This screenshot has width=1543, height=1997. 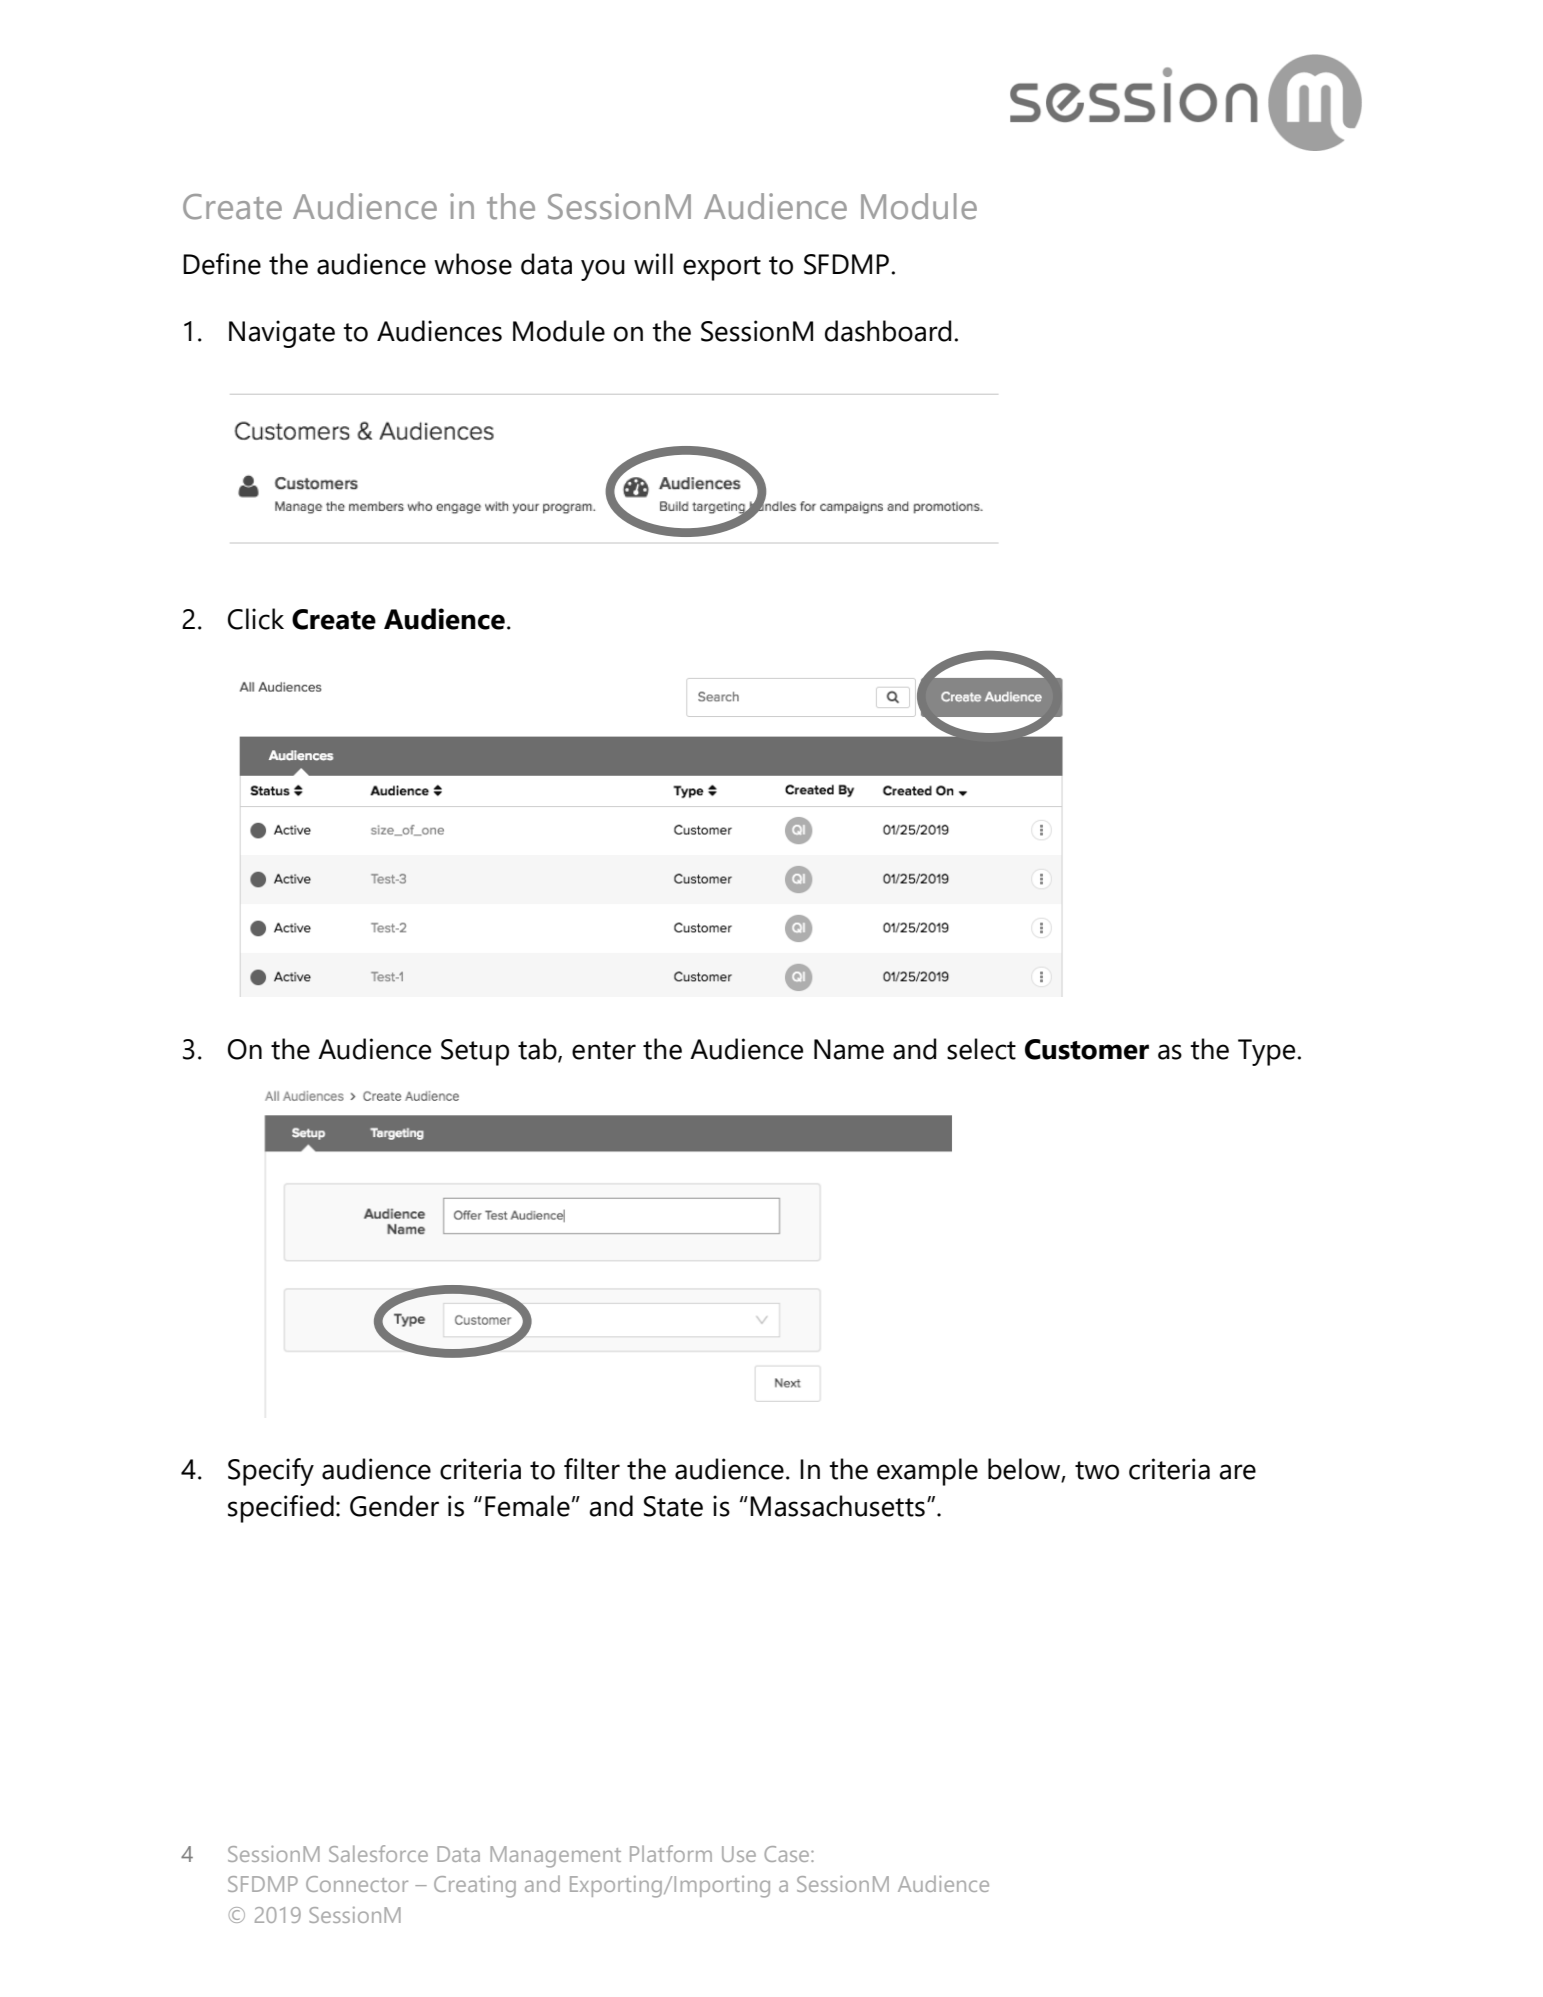 I want to click on Specify, so click(x=271, y=1472).
